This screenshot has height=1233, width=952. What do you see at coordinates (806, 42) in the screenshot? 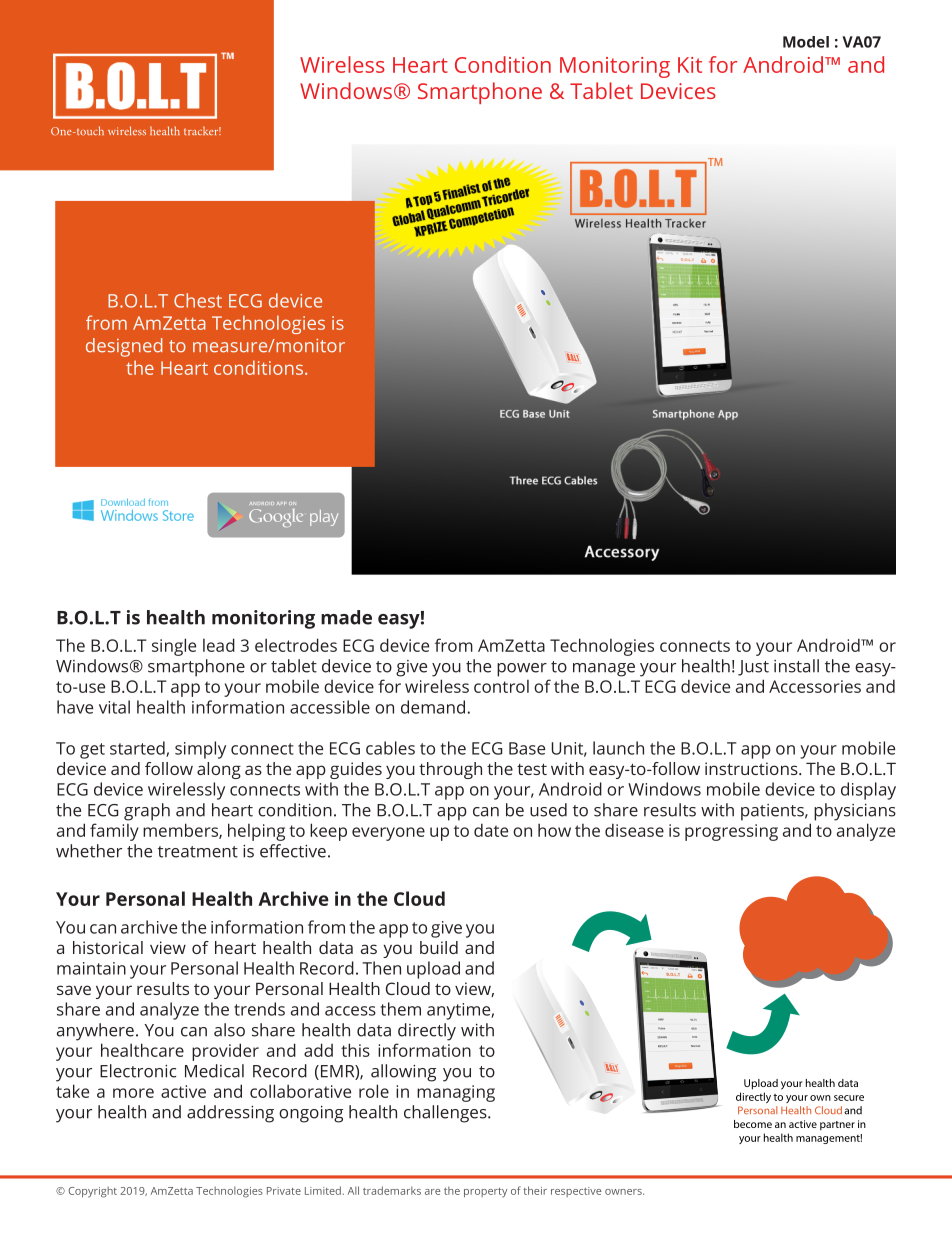
I see `Model` at bounding box center [806, 42].
